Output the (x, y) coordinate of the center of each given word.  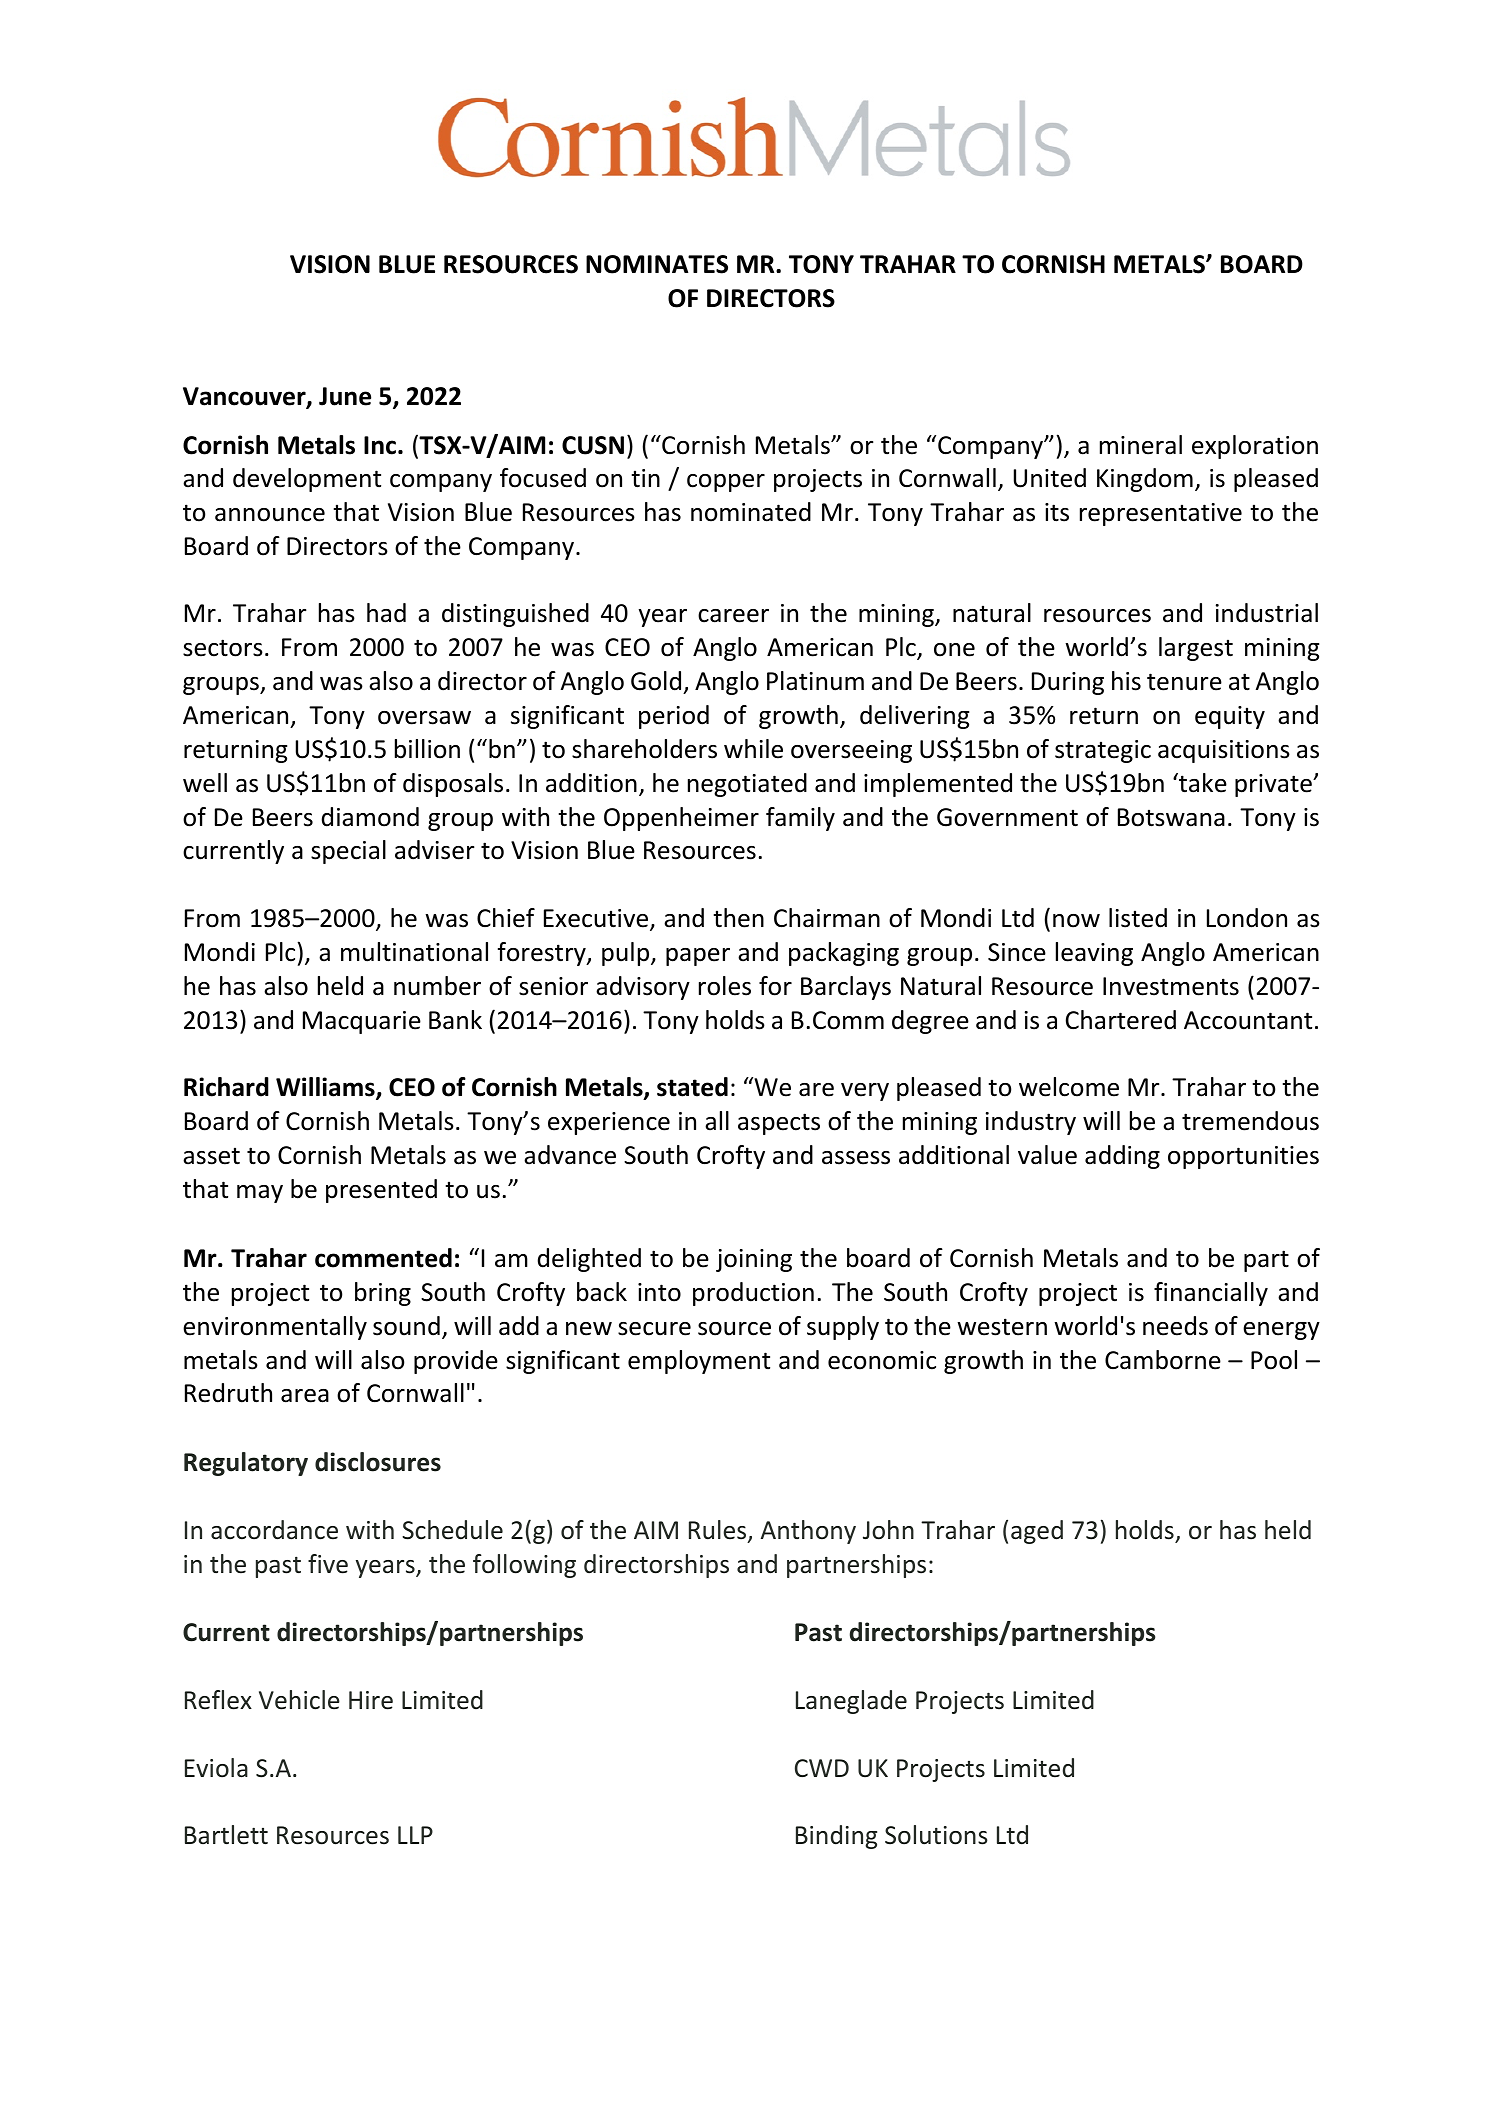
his (1126, 681)
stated (692, 1087)
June (345, 396)
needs (1175, 1326)
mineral (1141, 445)
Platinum (815, 681)
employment (699, 1362)
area (305, 1396)
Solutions (936, 1835)
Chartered (1121, 1020)
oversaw (424, 718)
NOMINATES (657, 264)
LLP (415, 1835)
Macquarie (362, 1022)
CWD (822, 1768)
